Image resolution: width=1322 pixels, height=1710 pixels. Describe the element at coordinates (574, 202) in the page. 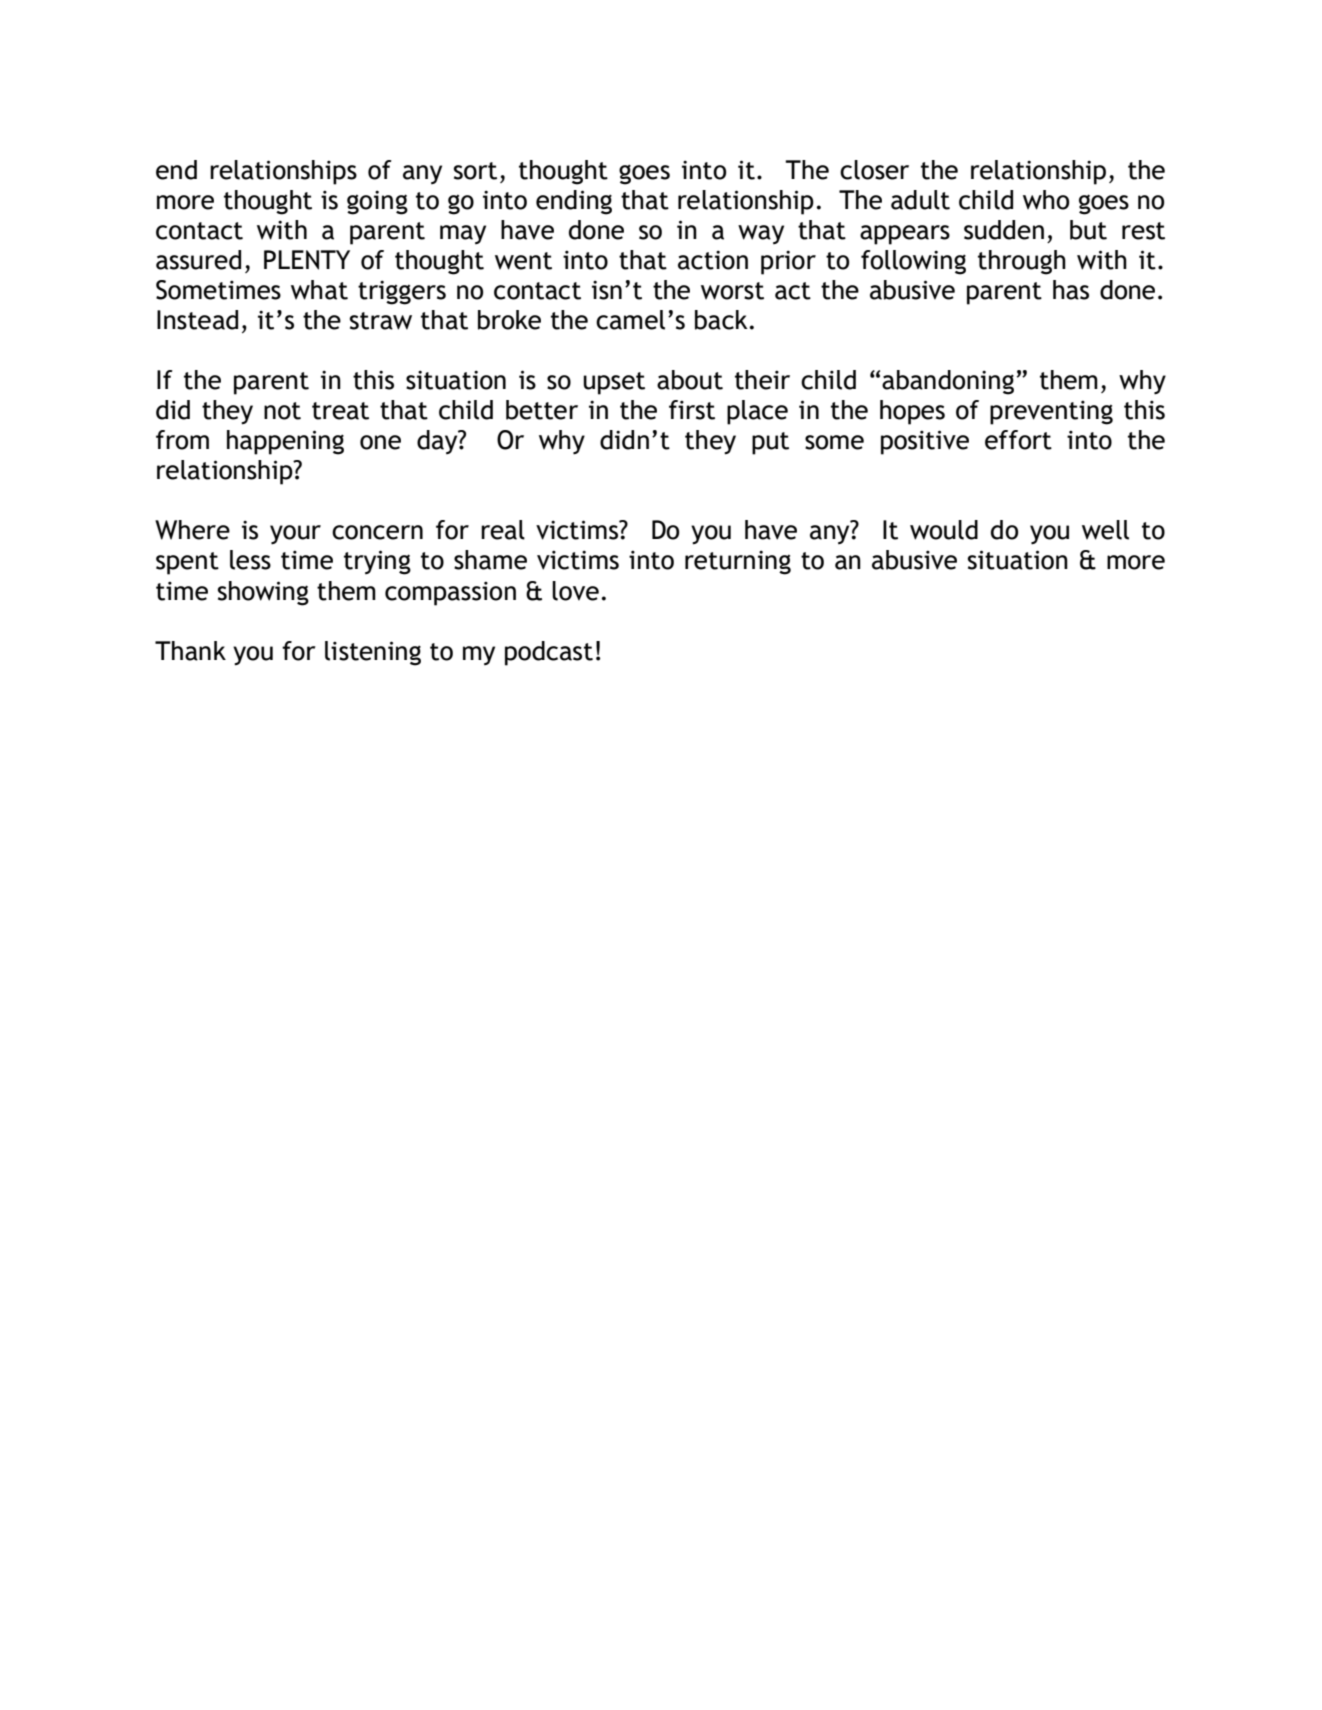

I see `ending` at that location.
